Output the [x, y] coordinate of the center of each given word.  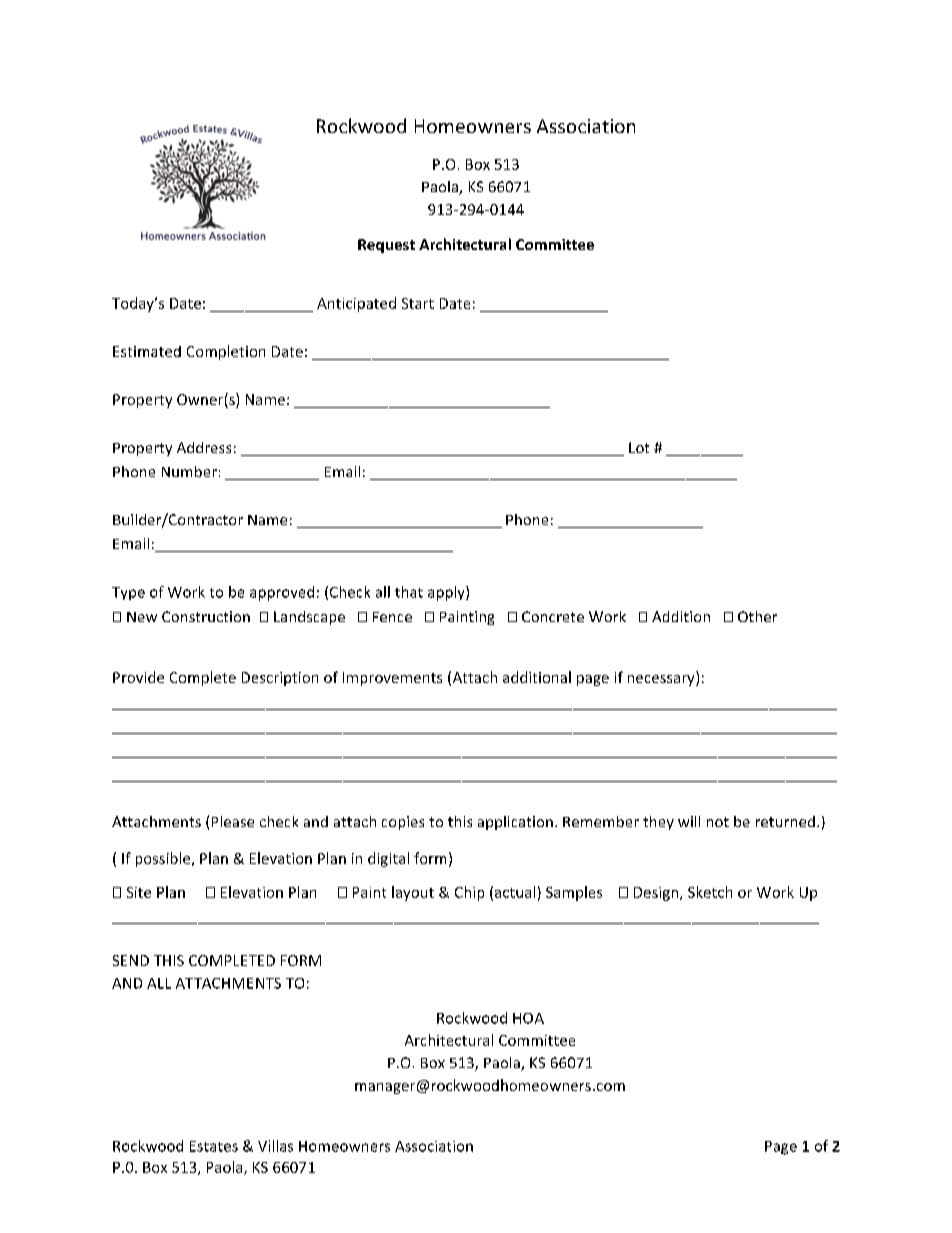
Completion [226, 352]
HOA [528, 1018]
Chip [469, 893]
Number [189, 471]
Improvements [392, 679]
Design [657, 894]
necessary [662, 680]
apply [447, 593]
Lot [639, 447]
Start [418, 303]
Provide [138, 677]
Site [139, 892]
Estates [214, 1146]
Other [757, 616]
